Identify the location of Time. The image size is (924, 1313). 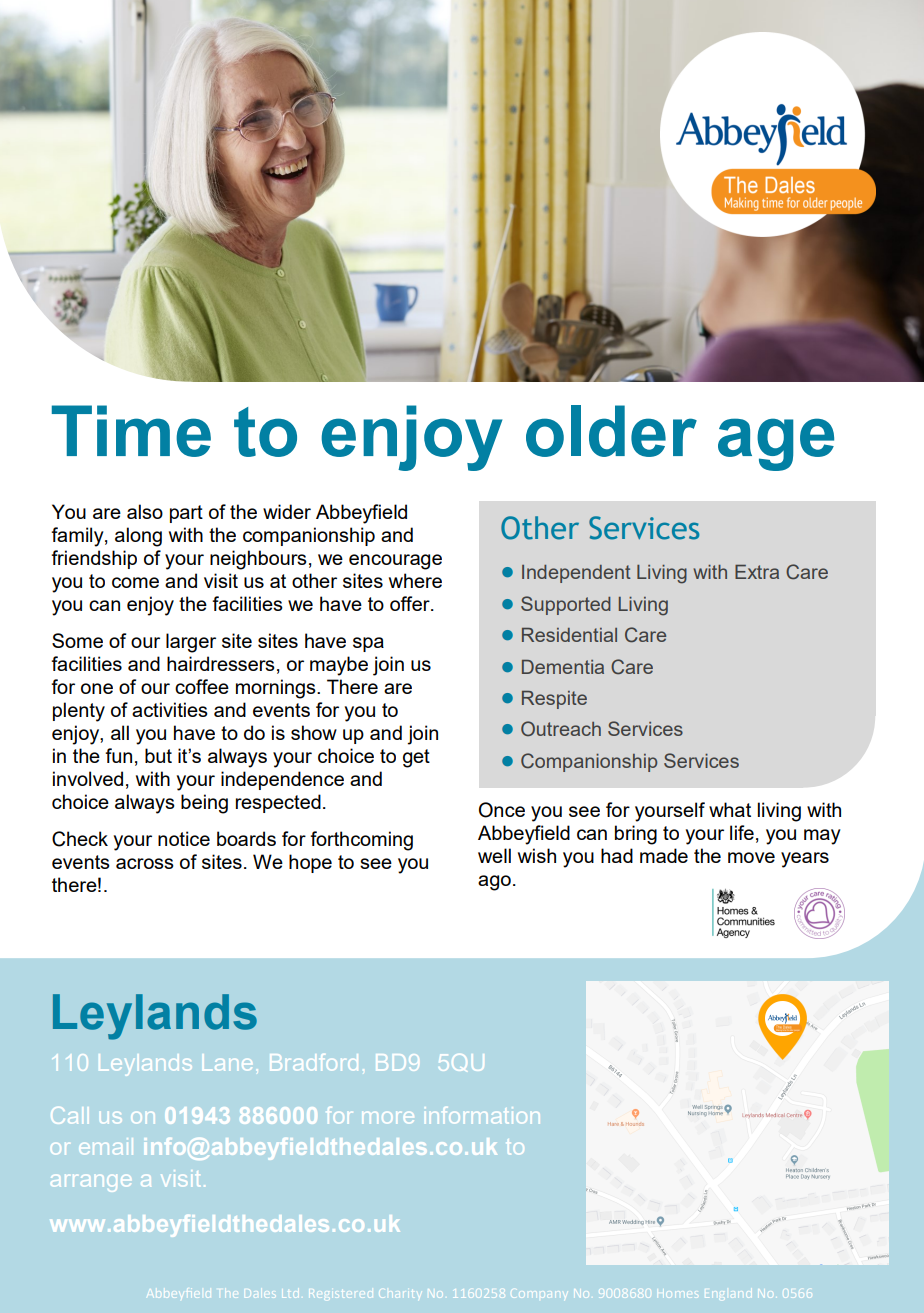
(131, 431).
